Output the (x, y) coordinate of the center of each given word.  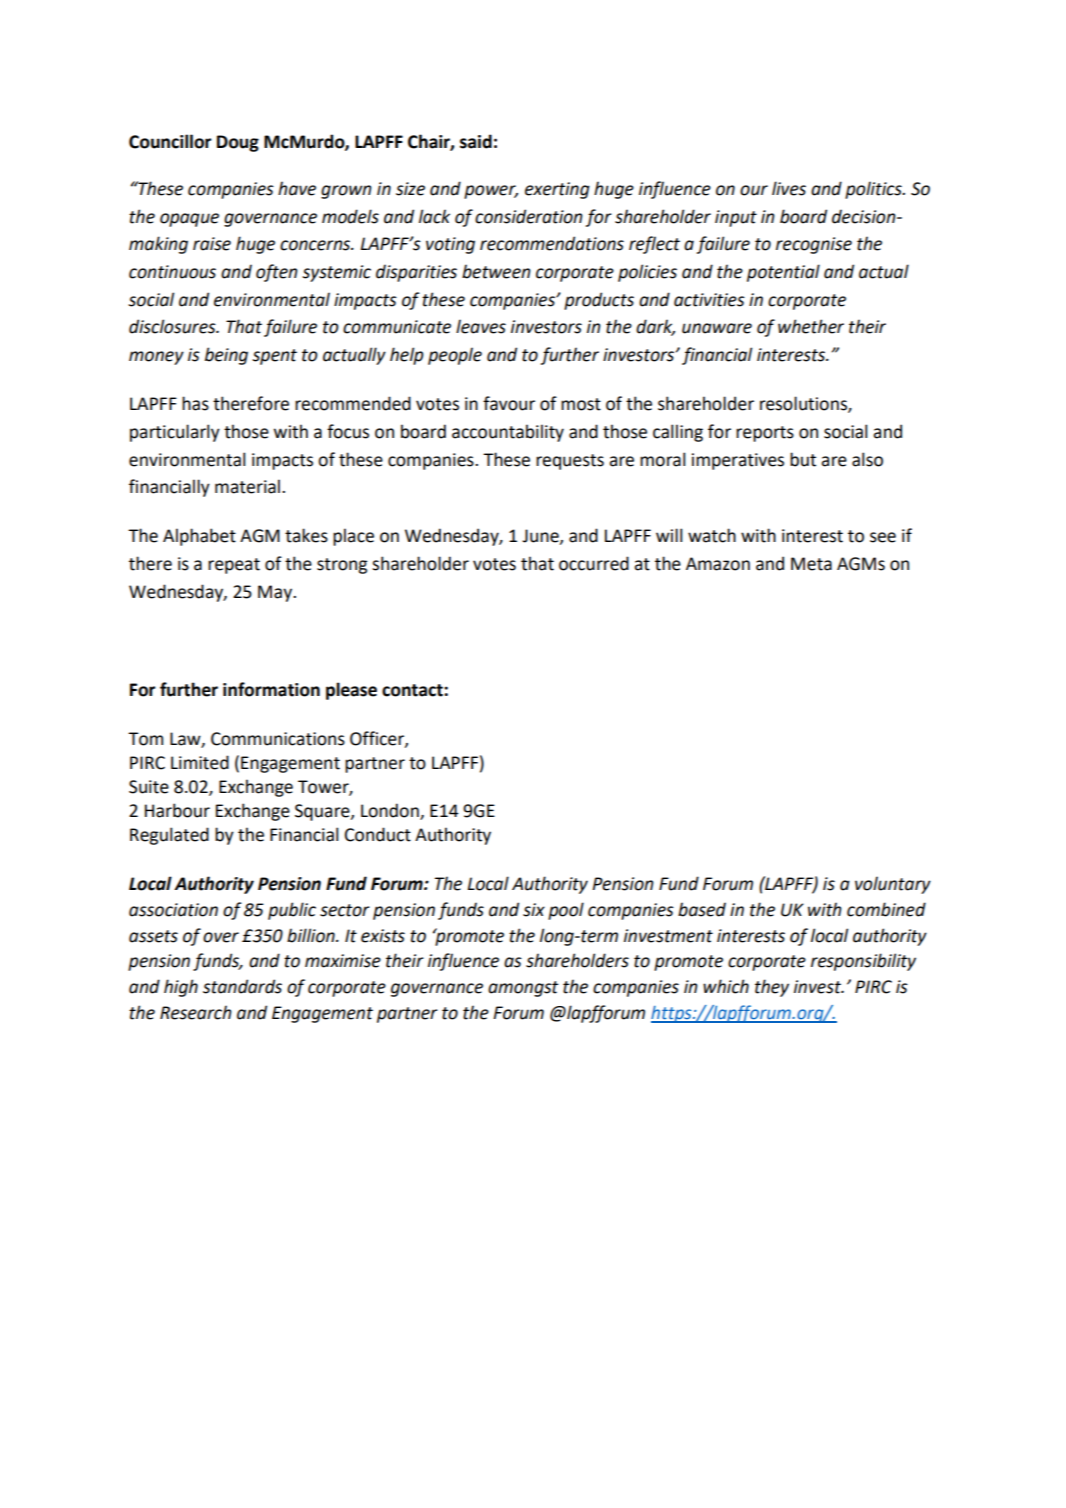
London (391, 811)
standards (242, 986)
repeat (234, 566)
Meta (811, 564)
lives (789, 188)
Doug (238, 143)
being (226, 356)
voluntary (893, 885)
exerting (557, 190)
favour (509, 403)
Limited (200, 762)
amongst (523, 989)
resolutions (804, 404)
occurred (594, 563)
